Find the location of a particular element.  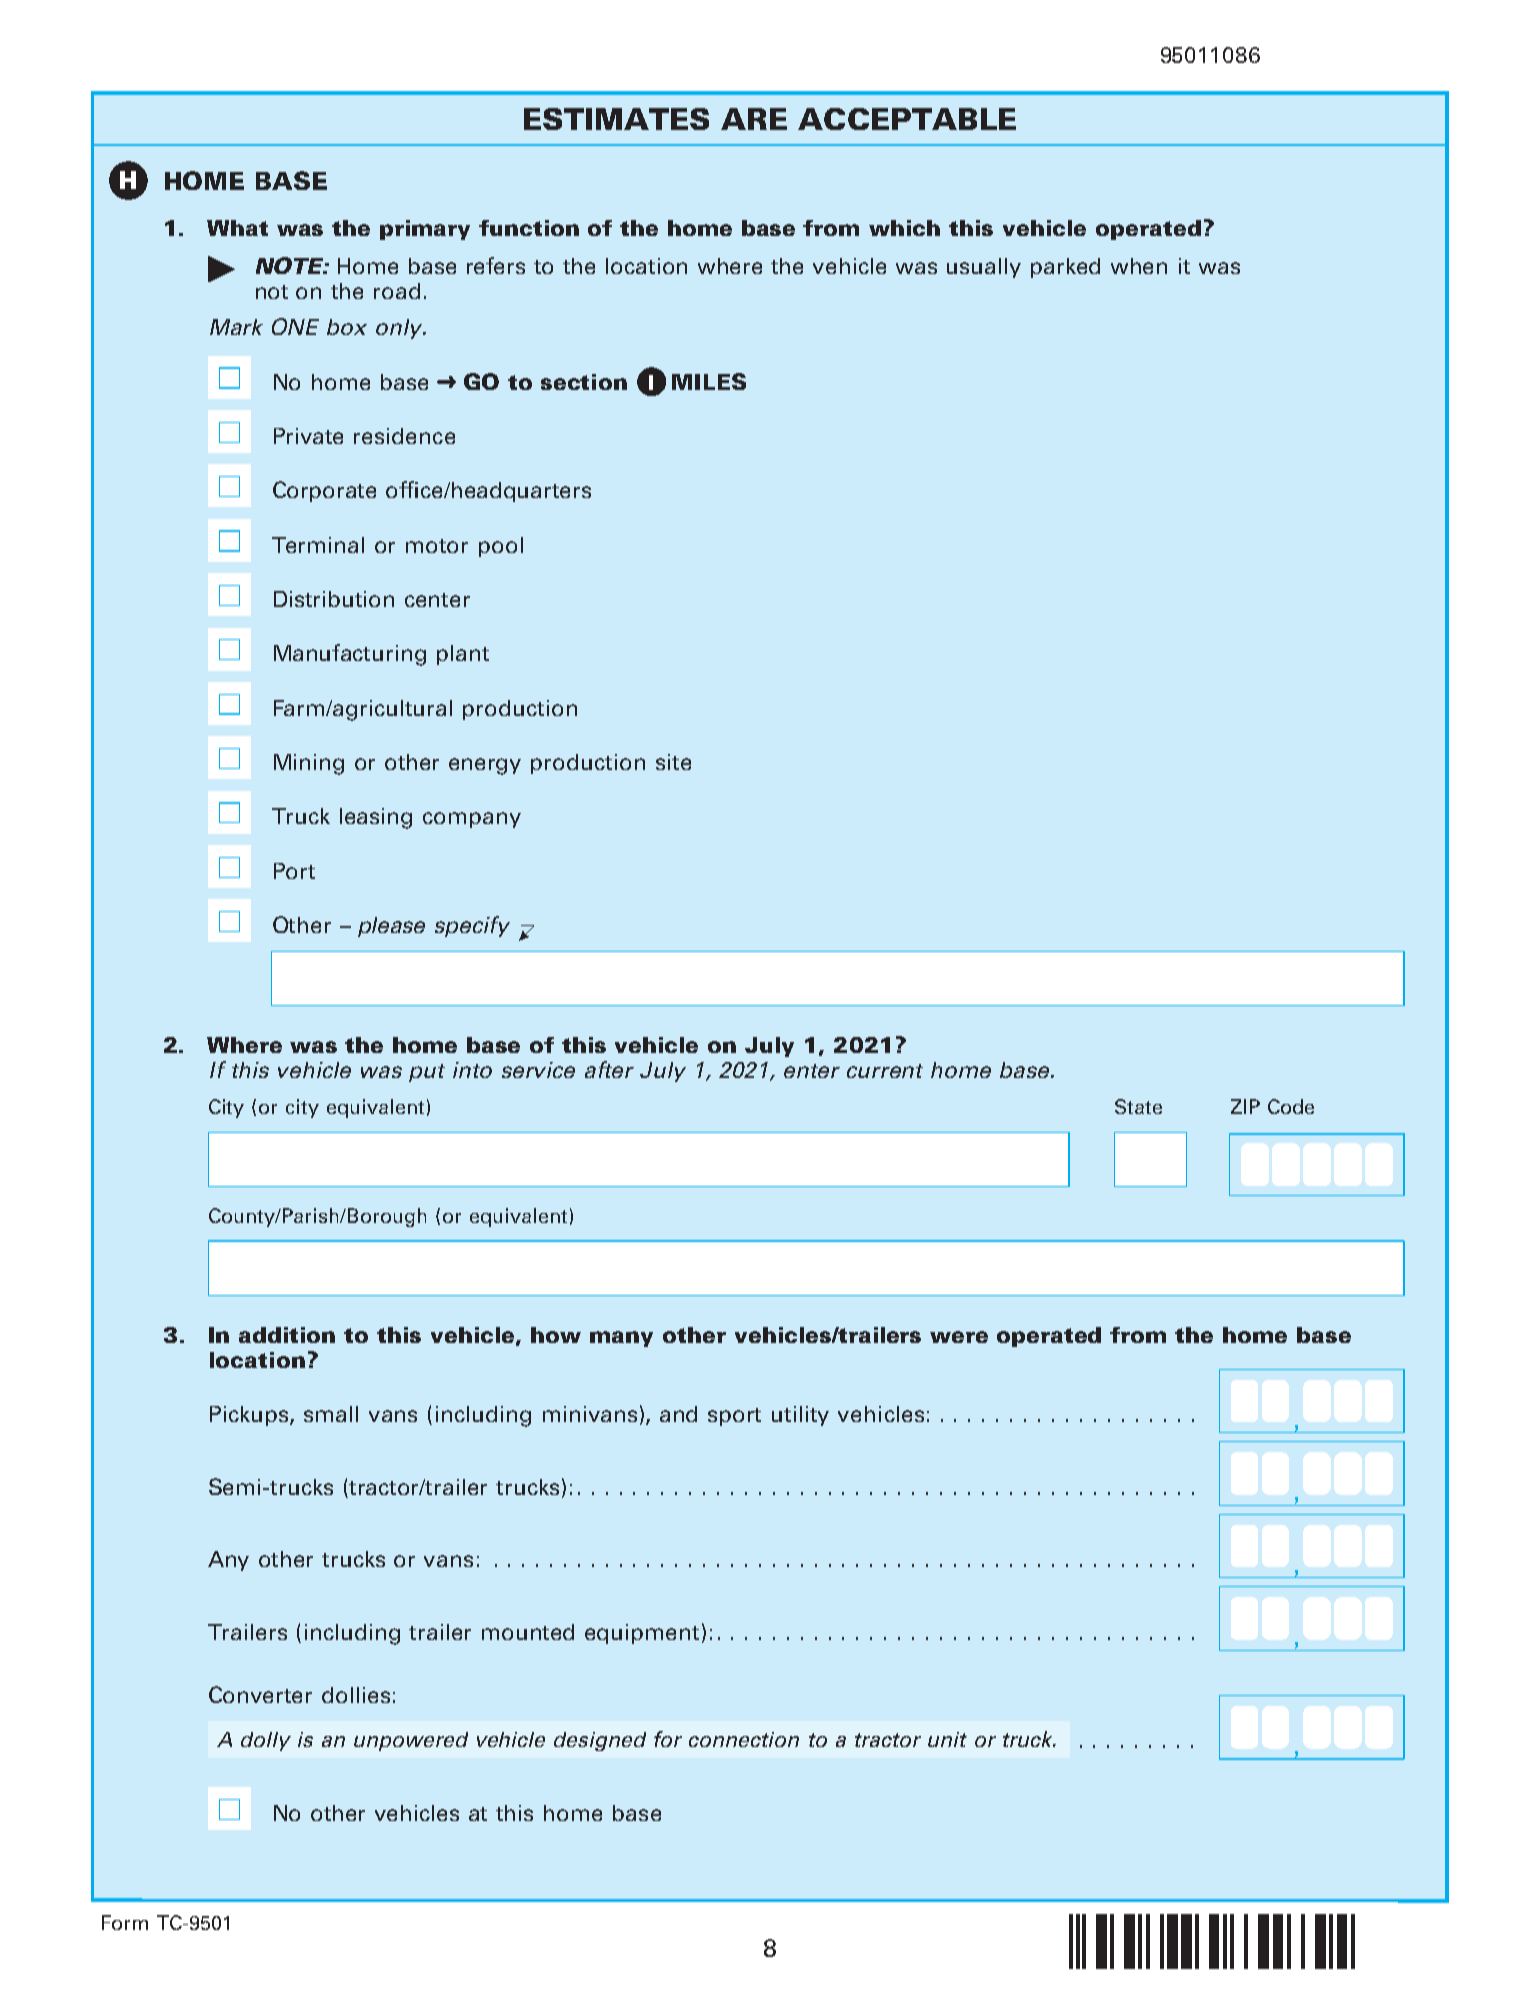

when is located at coordinates (1139, 266).
